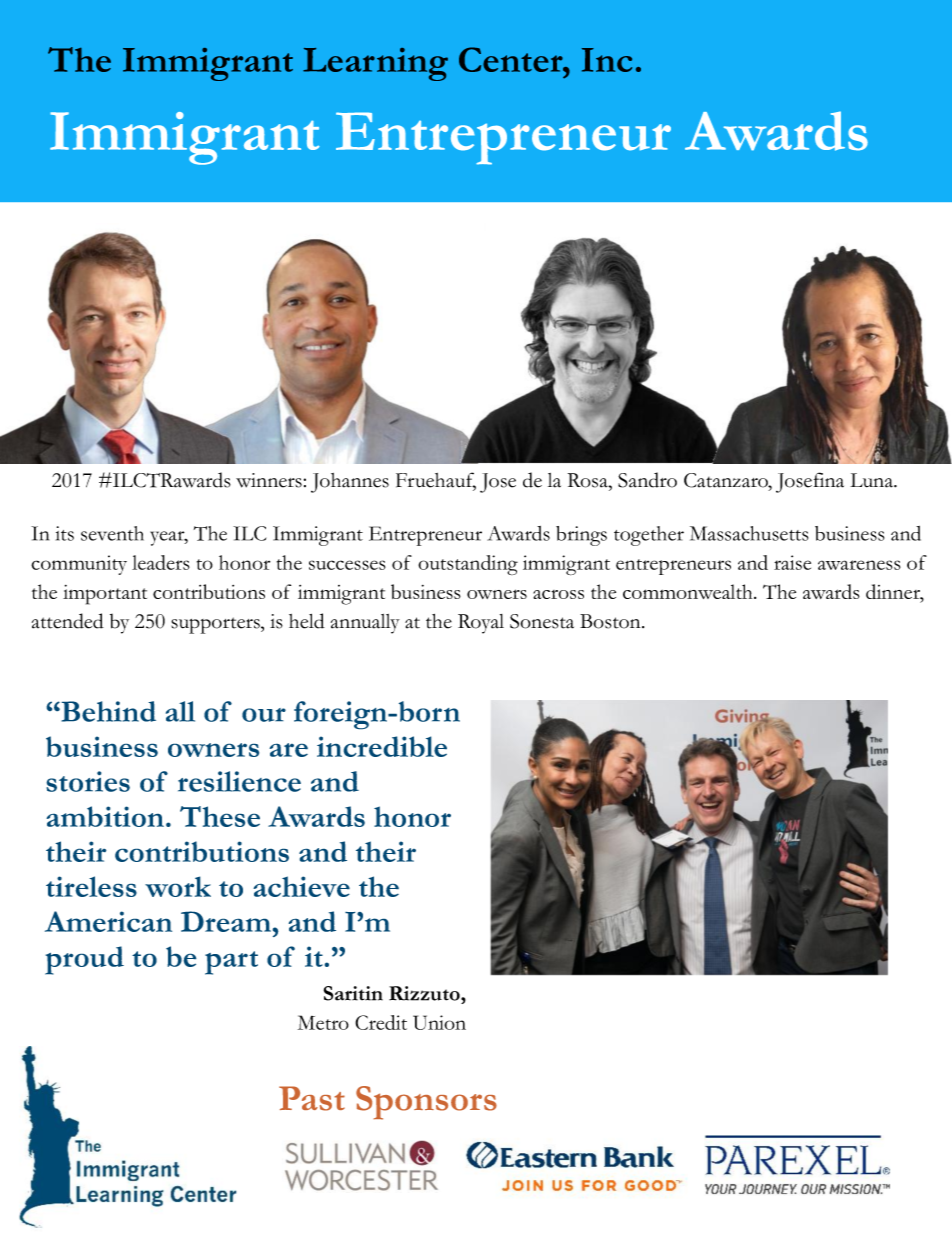  Describe the element at coordinates (269, 480) in the document. I see `winners` at that location.
